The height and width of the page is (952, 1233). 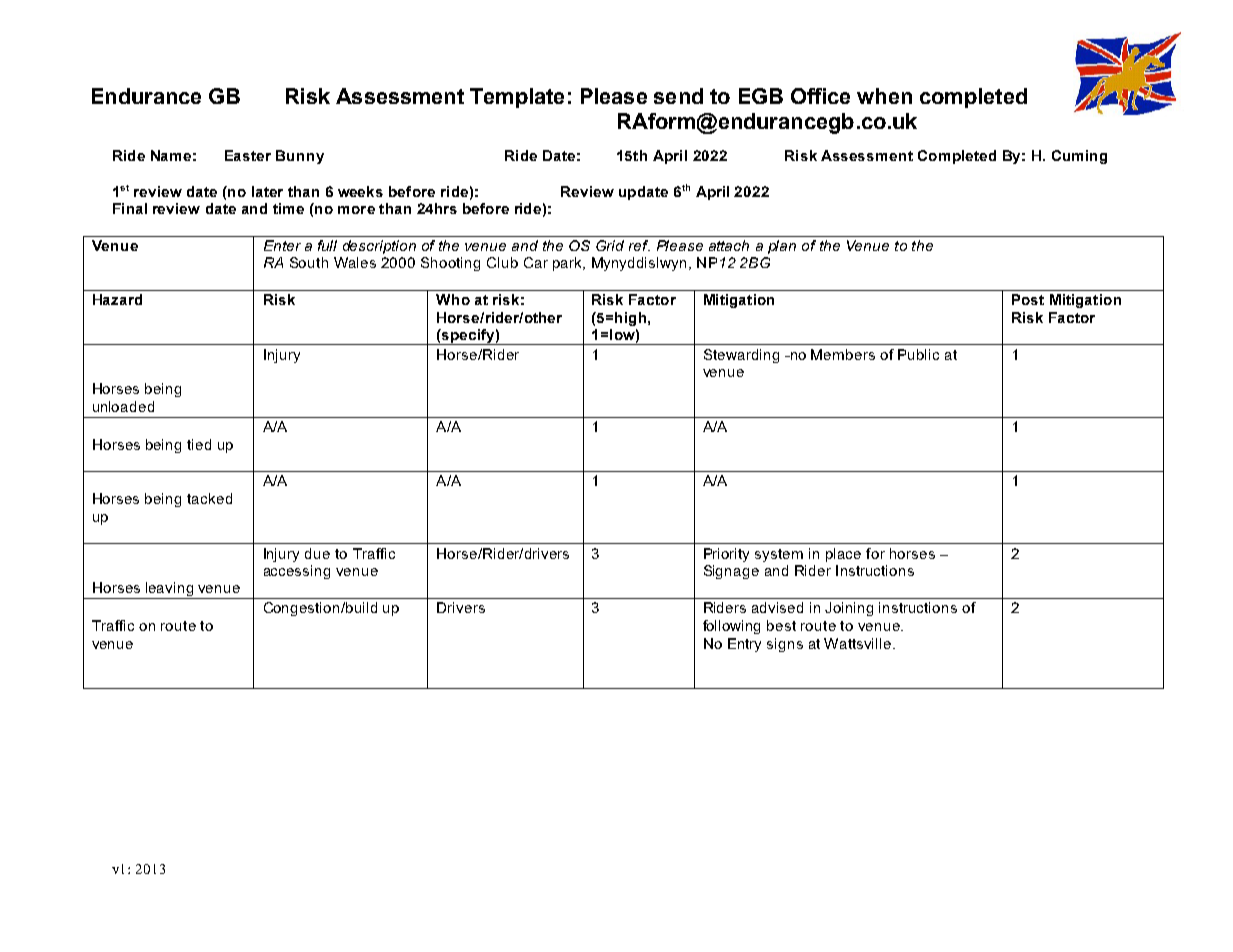 I want to click on Template, so click(x=517, y=98).
